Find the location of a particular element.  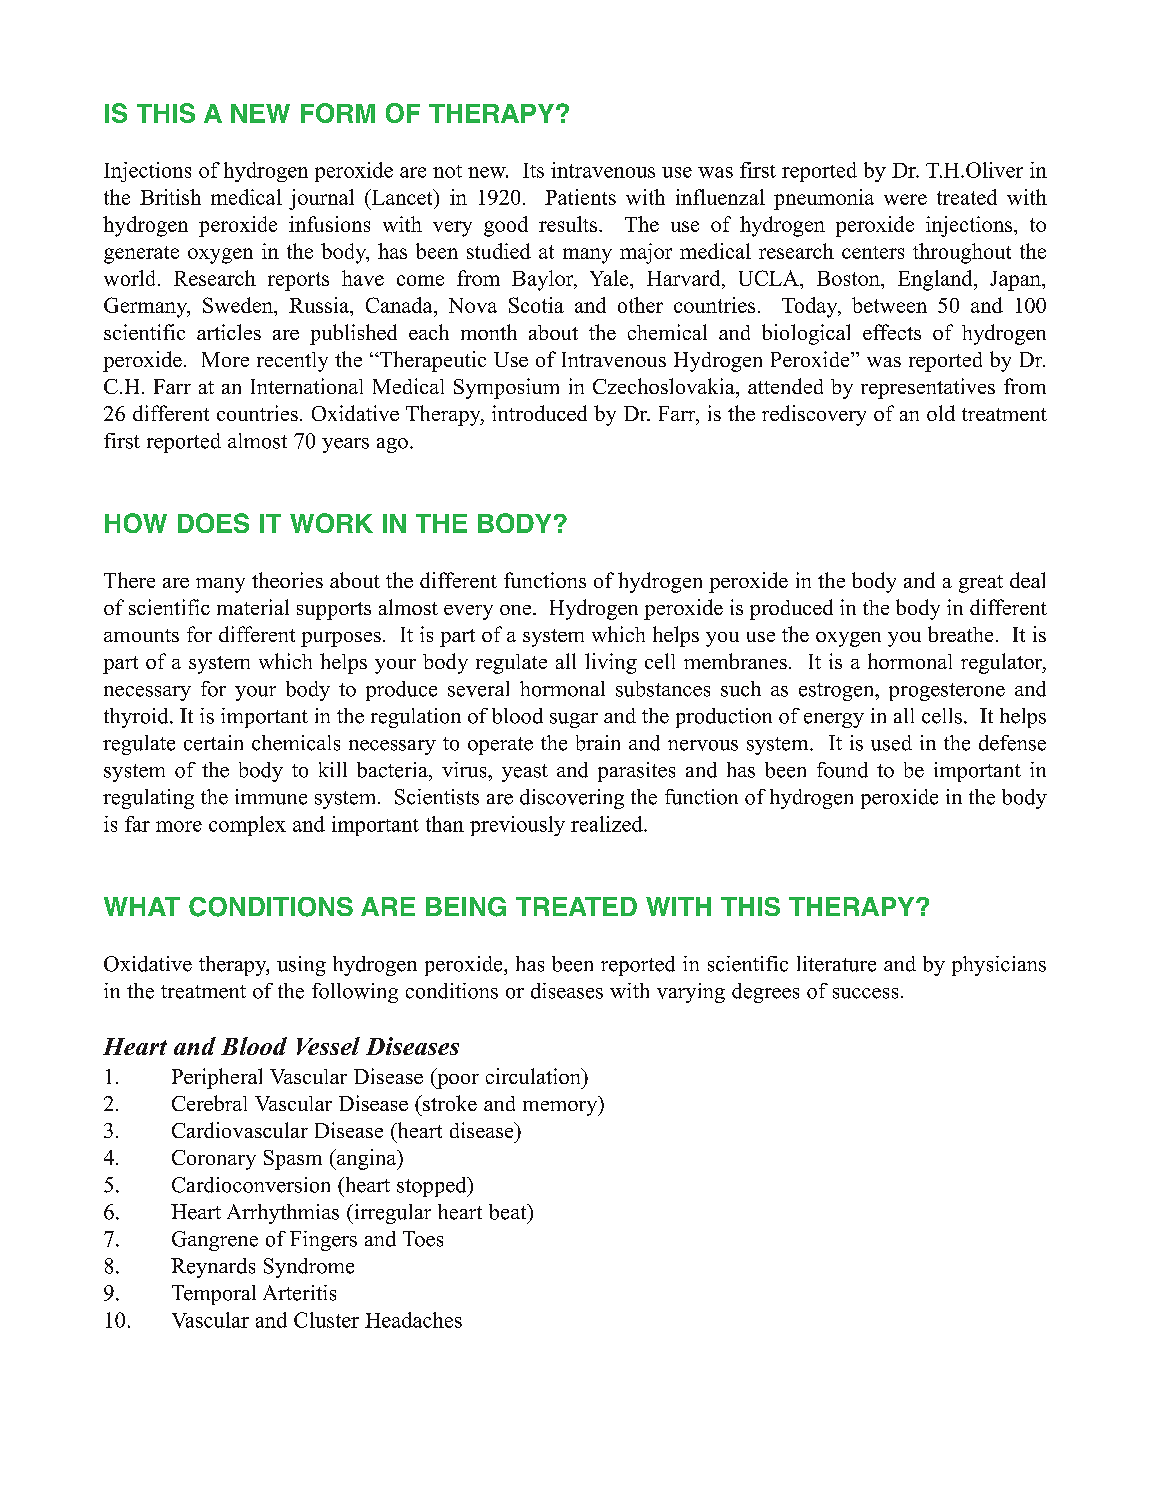

Temporal is located at coordinates (214, 1295).
